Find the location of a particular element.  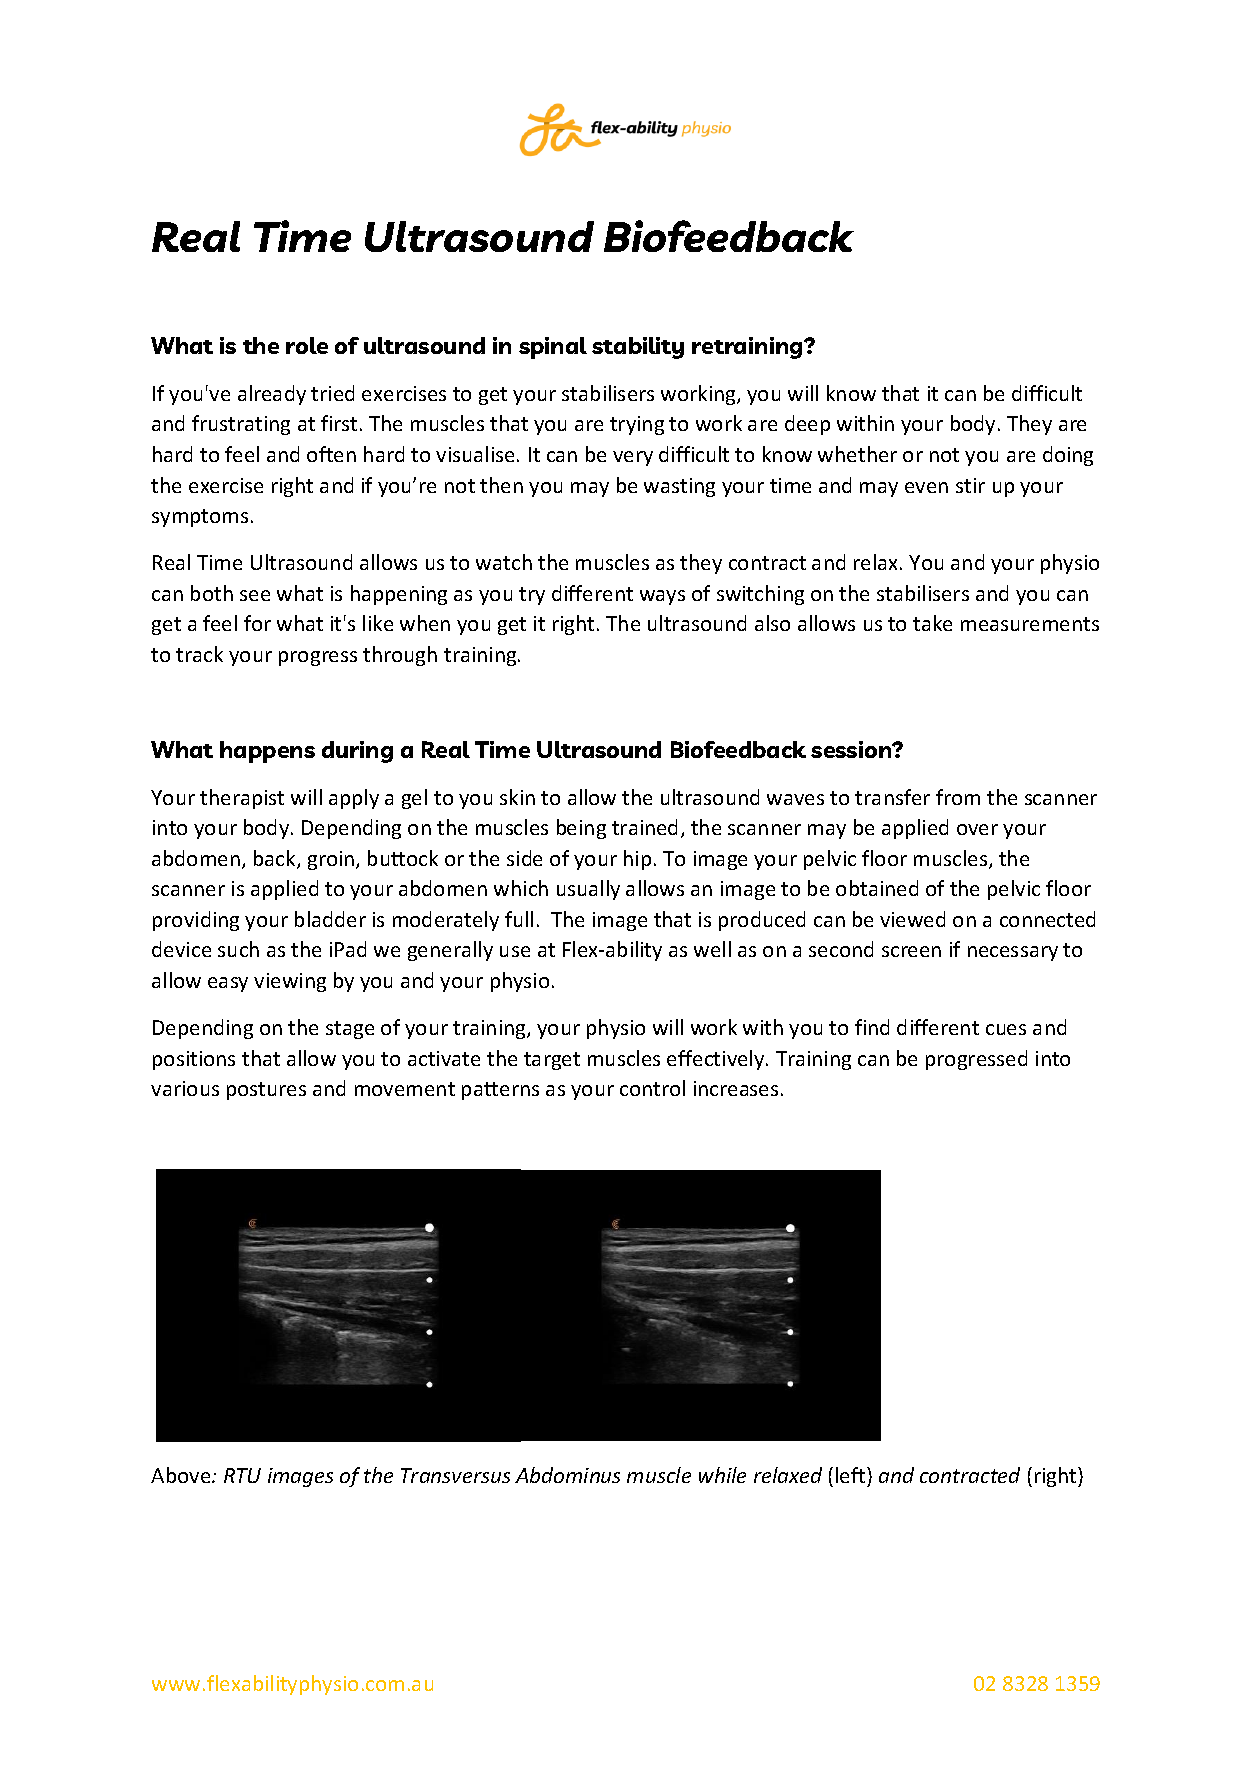

viewed is located at coordinates (912, 919).
